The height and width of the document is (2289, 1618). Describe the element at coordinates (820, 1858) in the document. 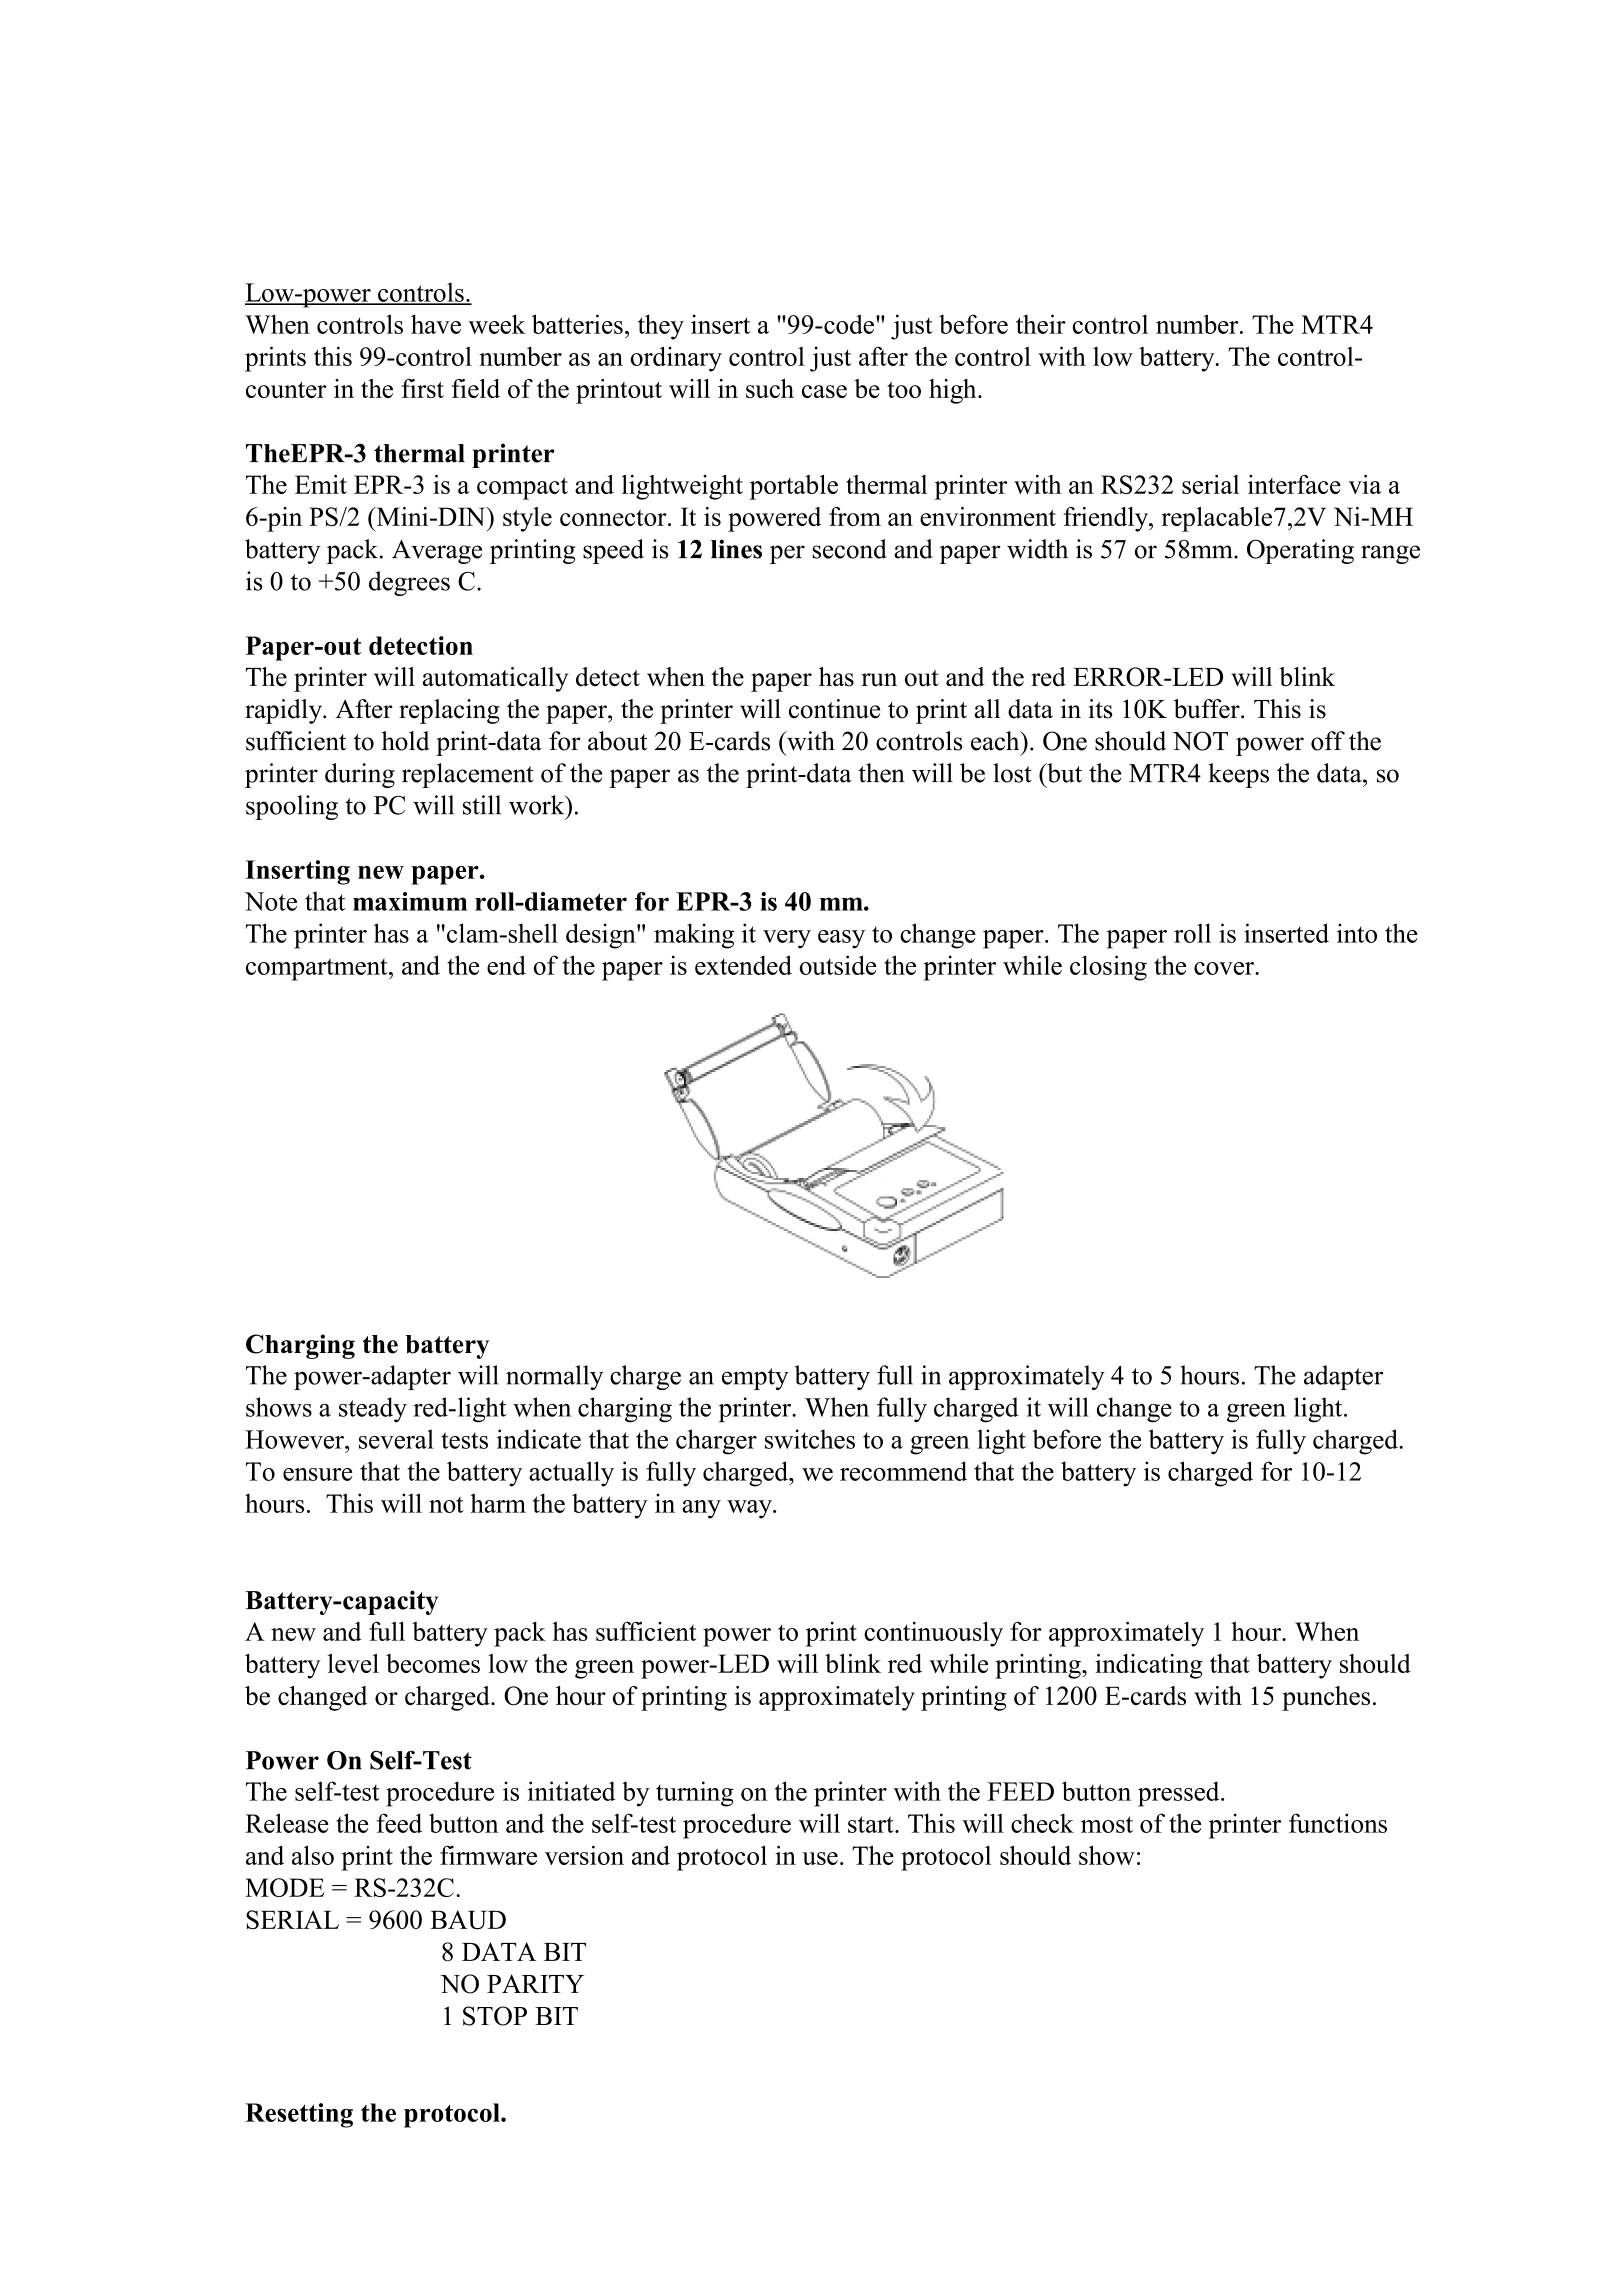

I see `use` at that location.
